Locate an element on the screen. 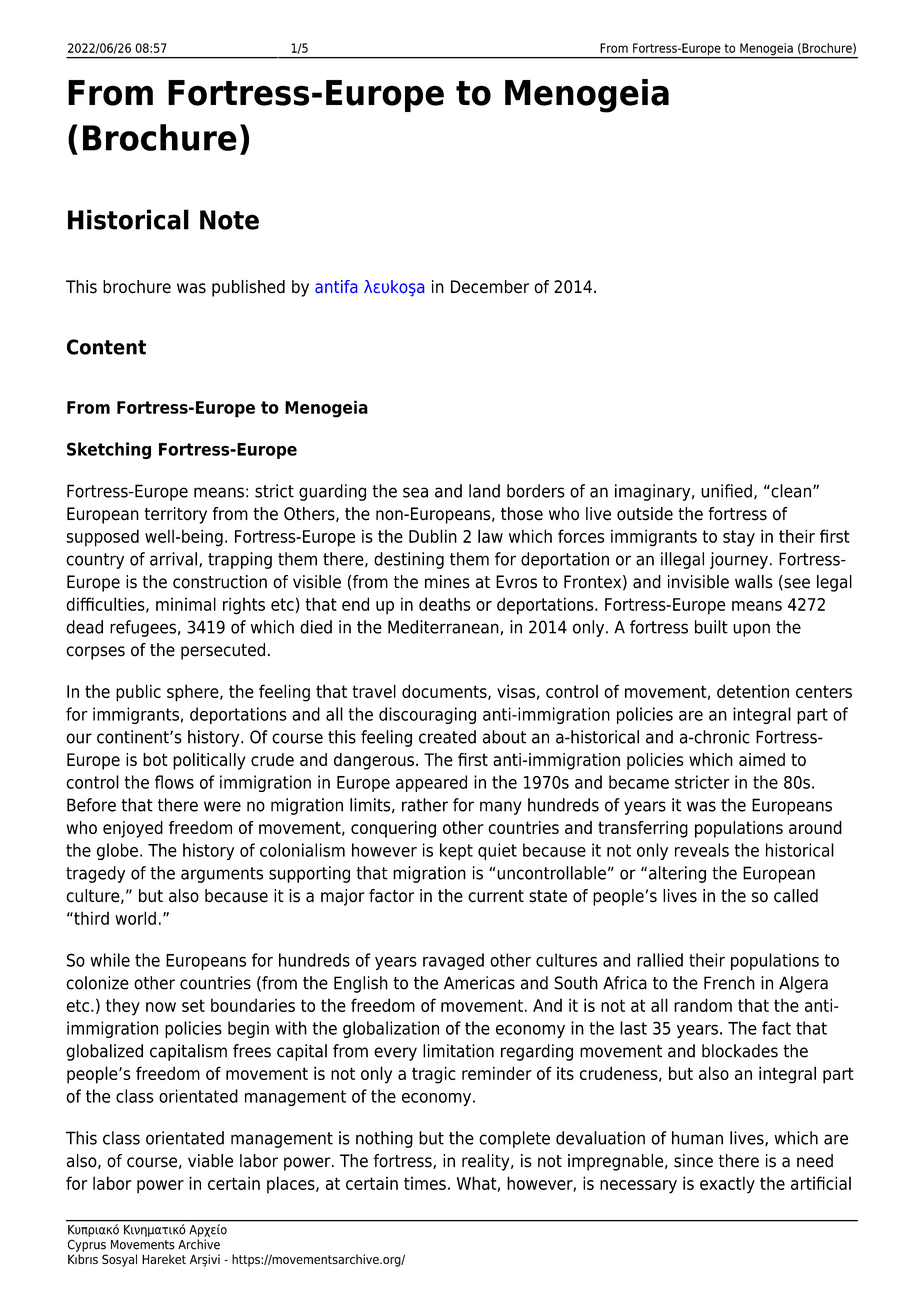  viable is located at coordinates (210, 1161).
